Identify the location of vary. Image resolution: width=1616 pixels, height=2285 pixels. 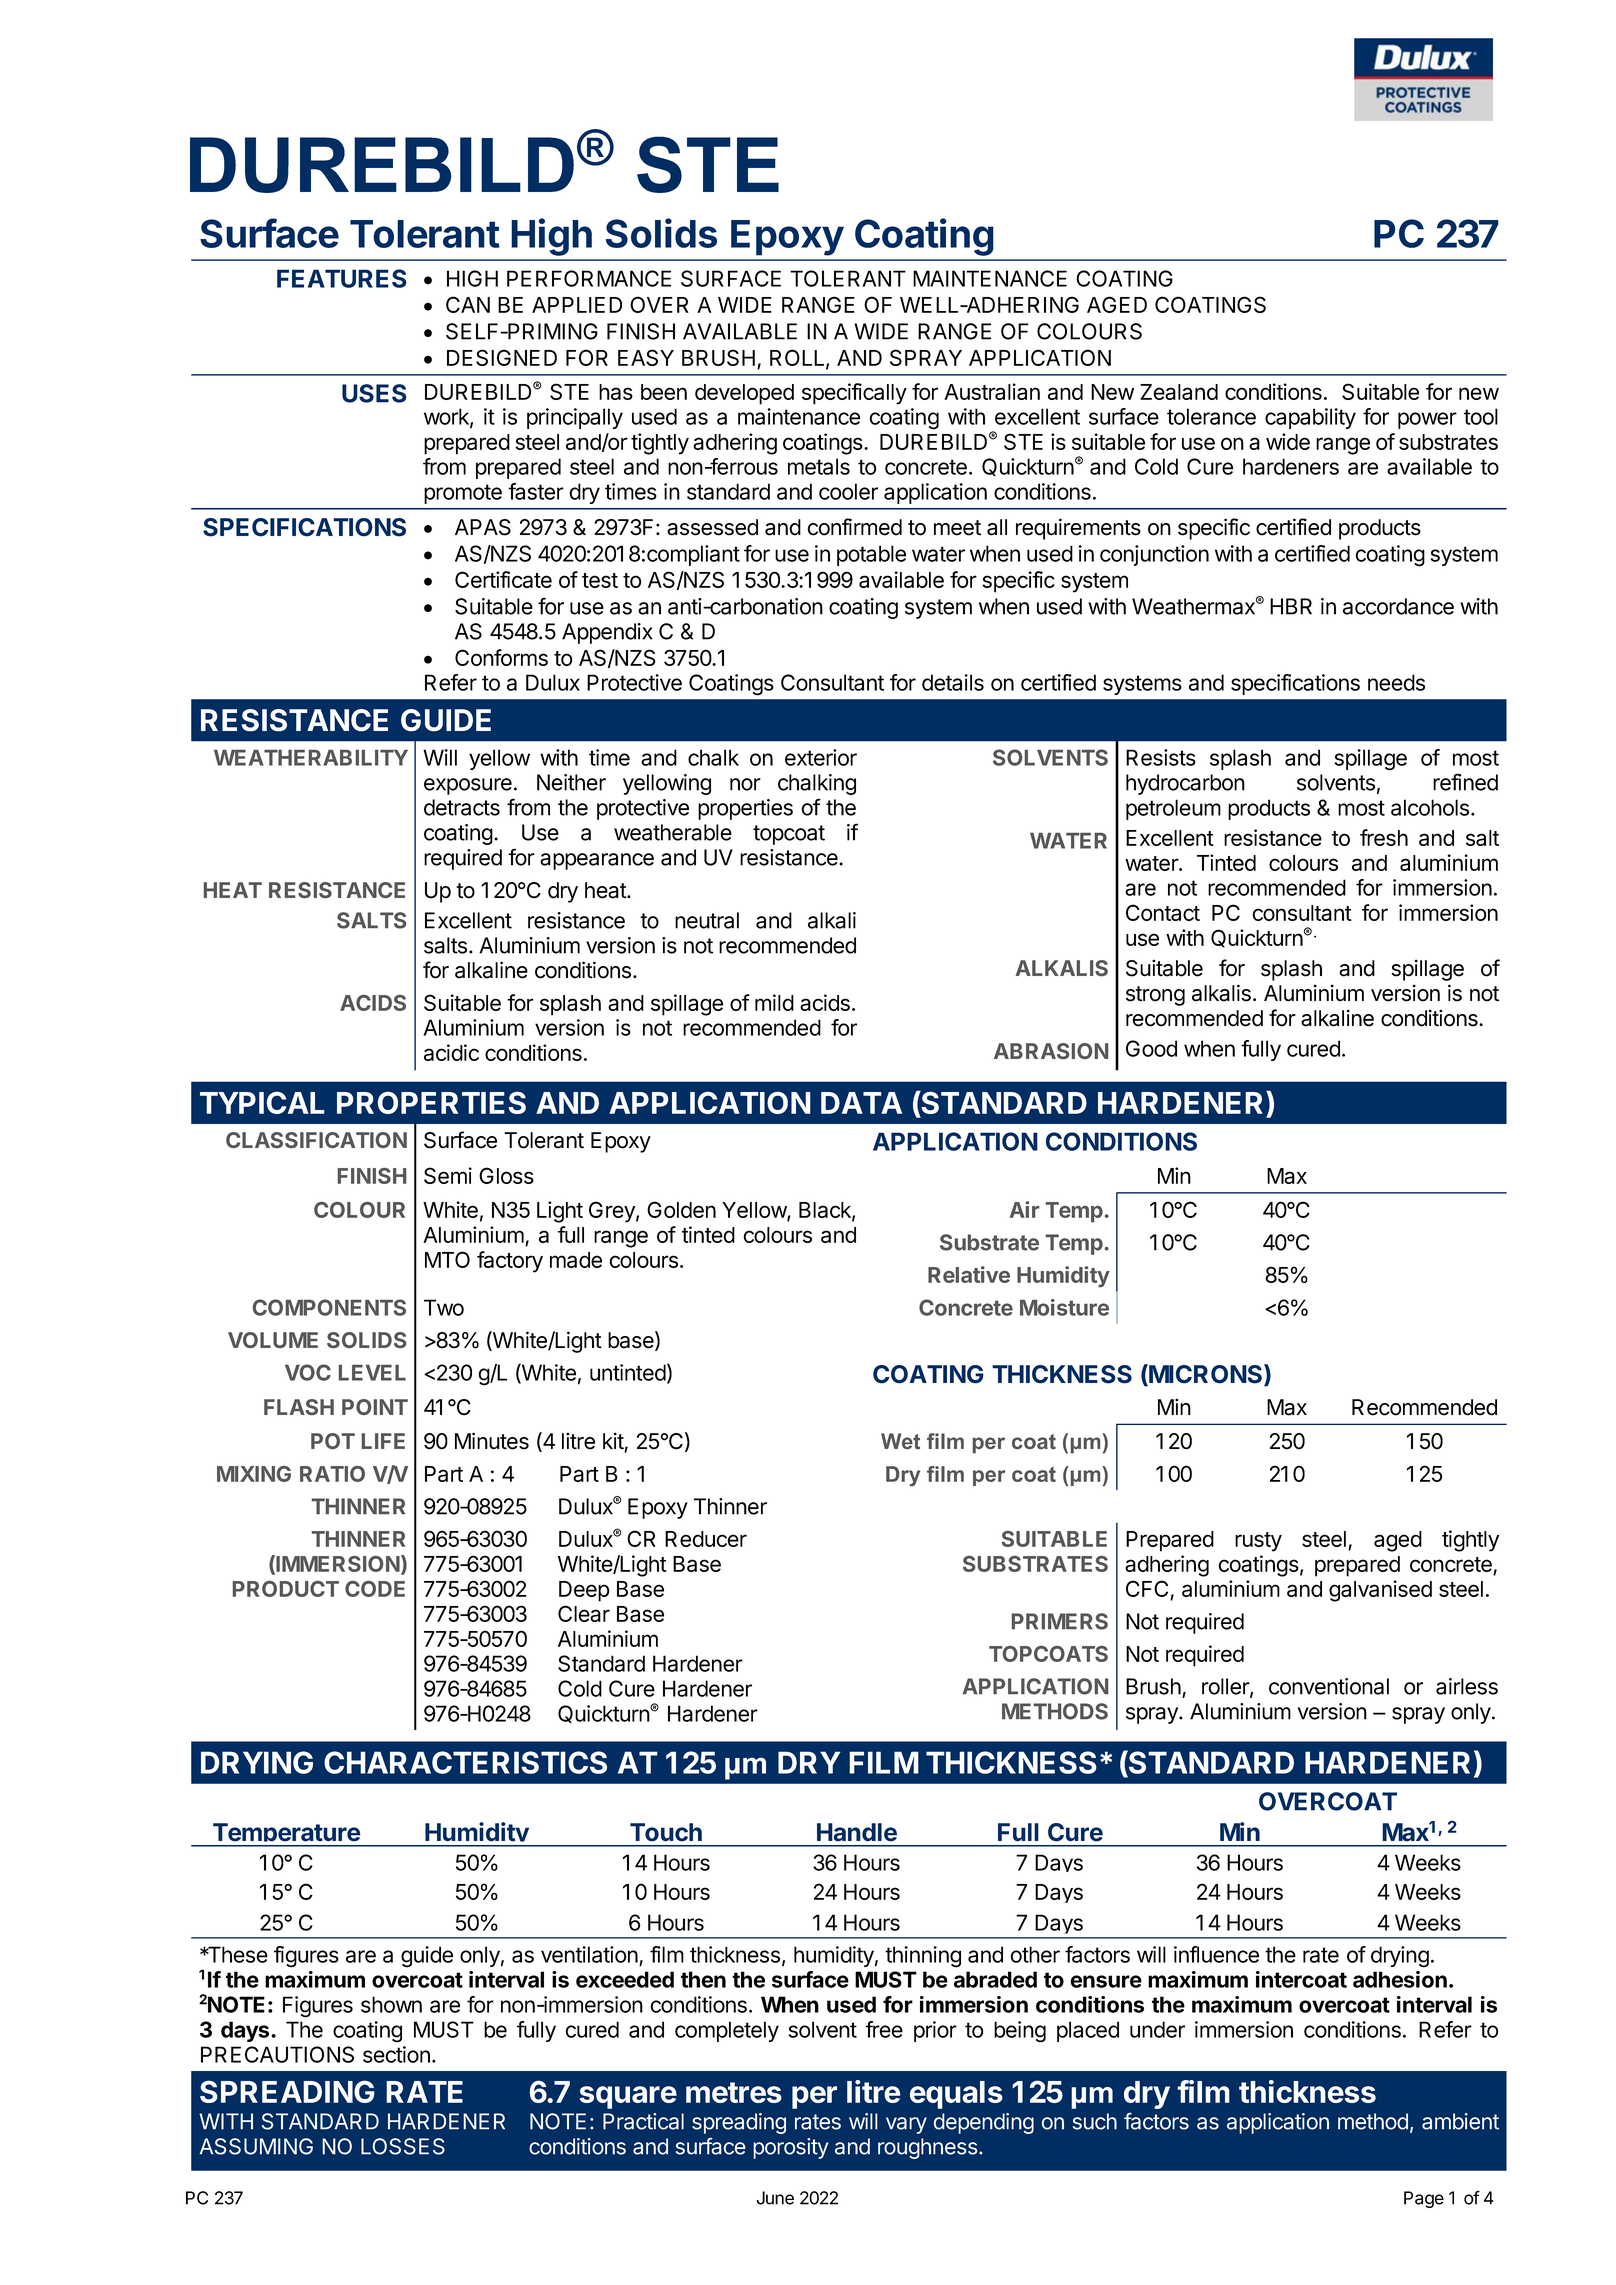
(906, 2125).
